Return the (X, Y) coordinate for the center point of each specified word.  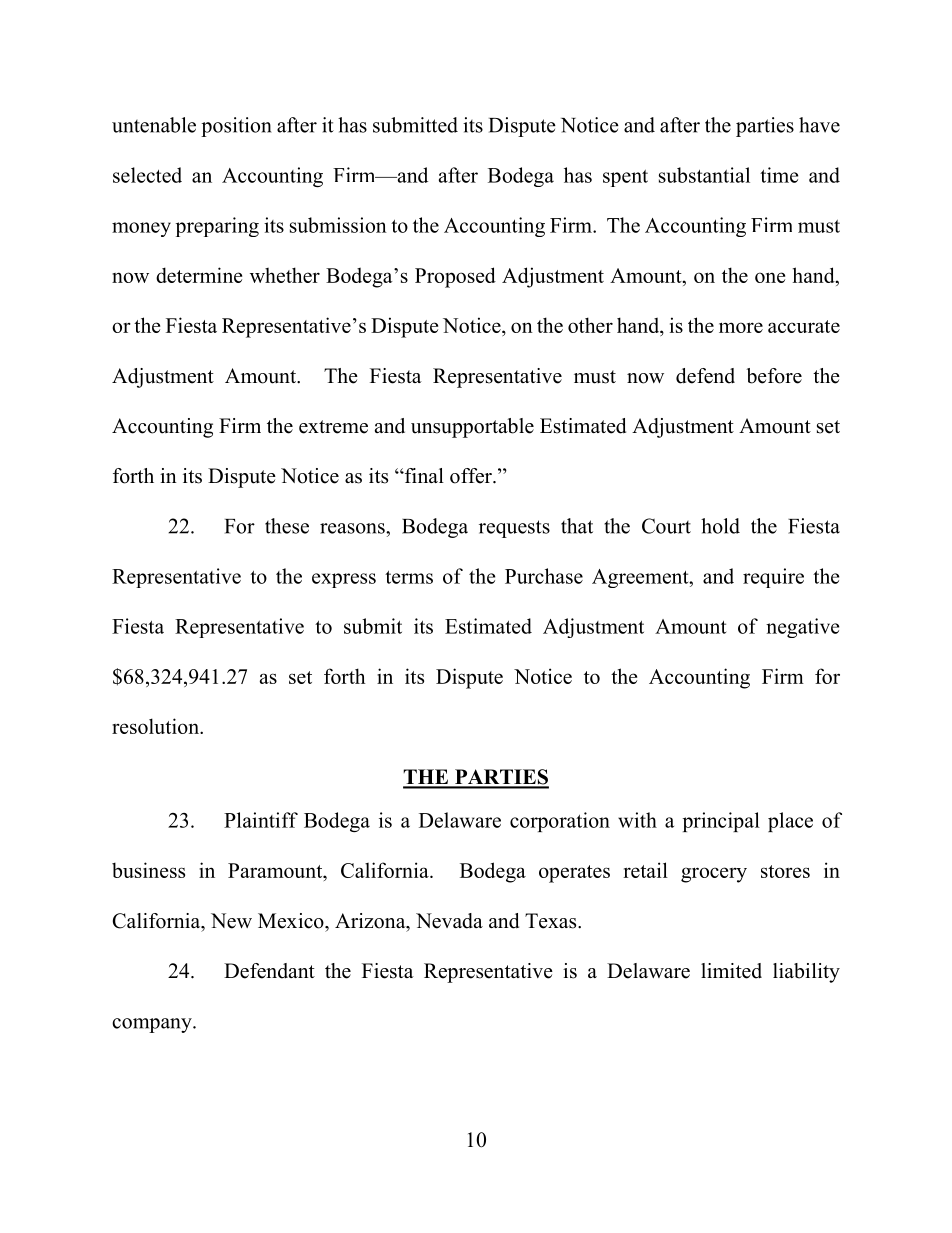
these (287, 526)
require (773, 578)
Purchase (544, 576)
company (153, 1025)
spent (625, 178)
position (236, 127)
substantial (704, 175)
